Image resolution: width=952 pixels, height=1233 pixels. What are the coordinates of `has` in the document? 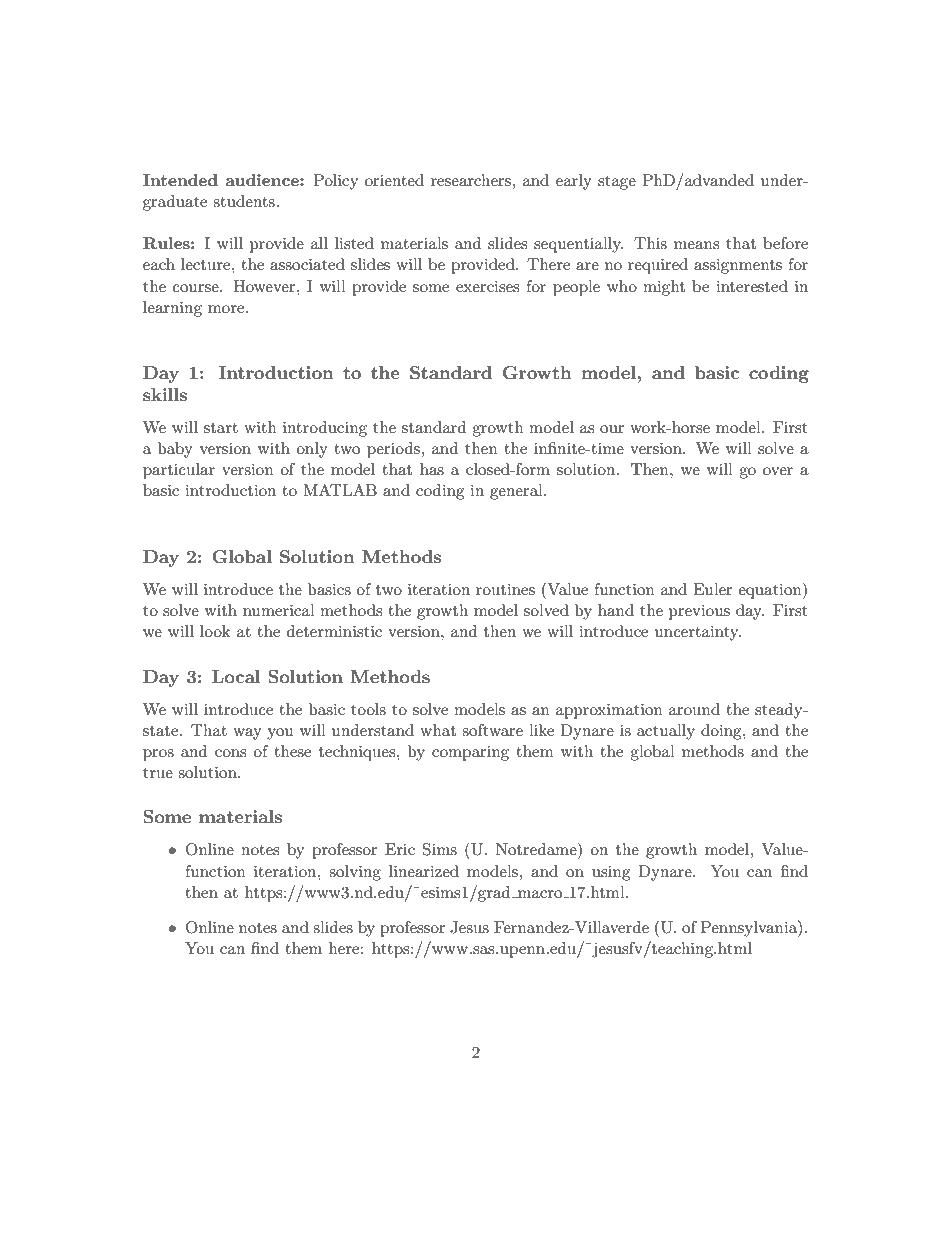 It's located at (432, 469).
